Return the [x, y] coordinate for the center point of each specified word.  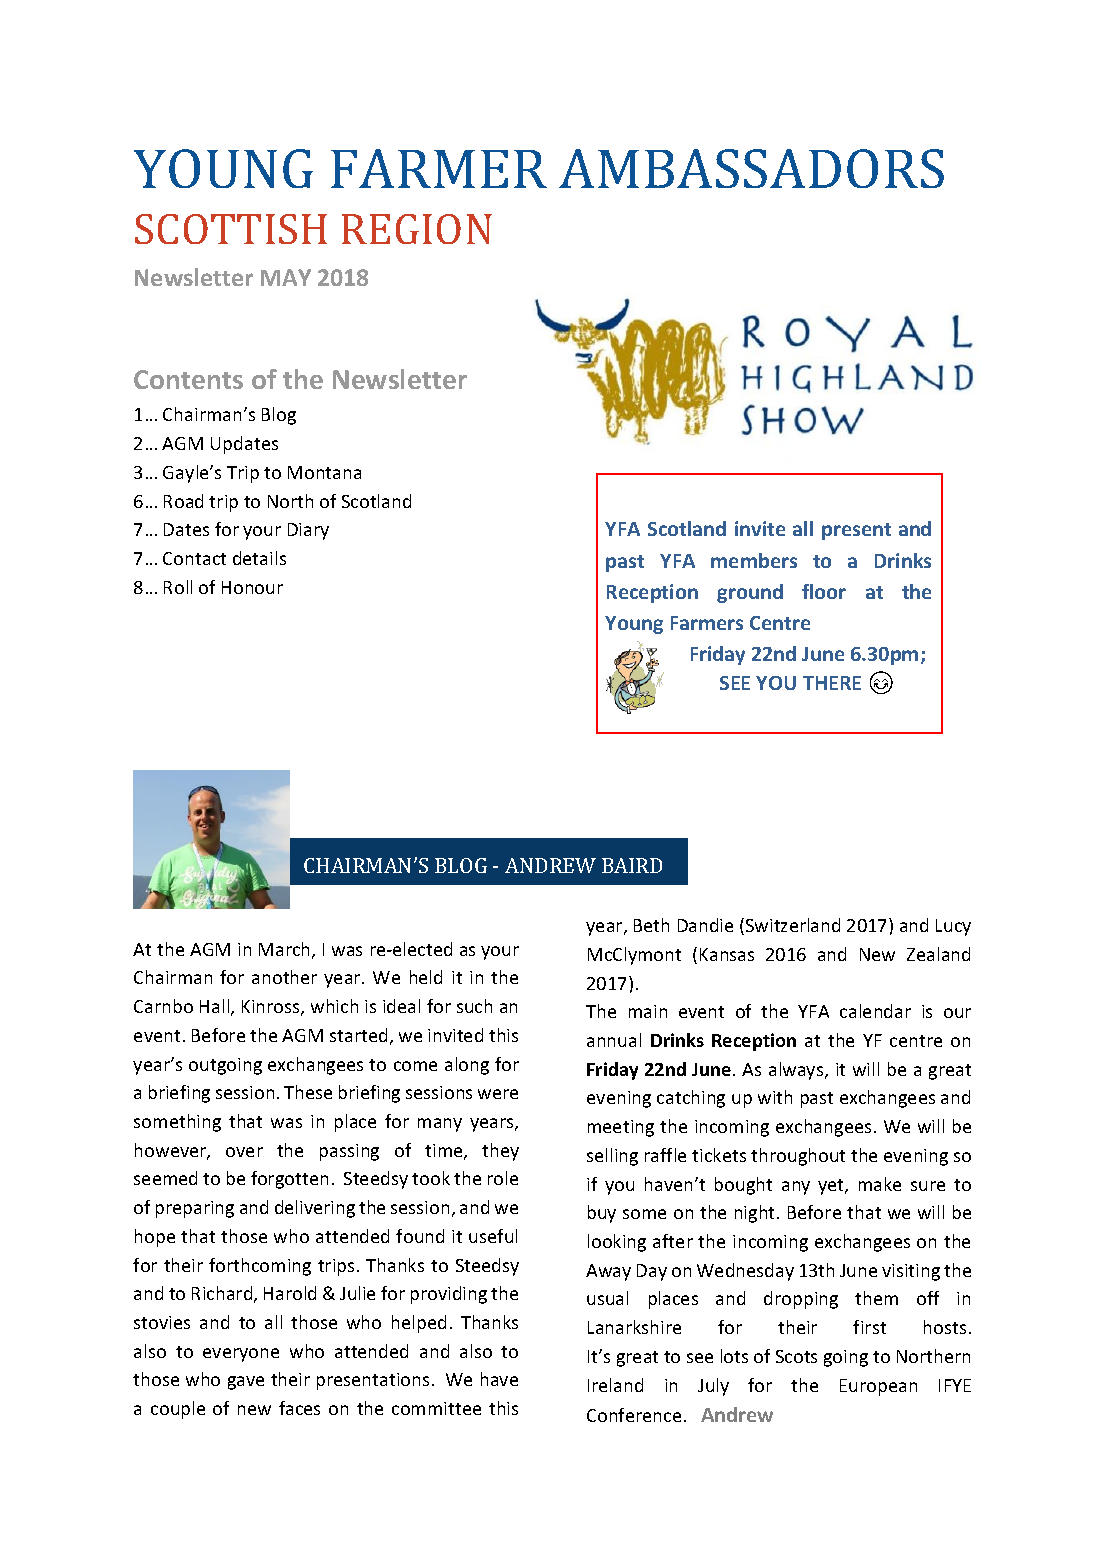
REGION [417, 229]
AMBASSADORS [751, 168]
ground [750, 593]
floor [824, 591]
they [500, 1152]
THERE [832, 683]
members [754, 560]
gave [246, 1383]
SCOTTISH [231, 229]
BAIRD [632, 865]
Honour [252, 587]
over [244, 1152]
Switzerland [793, 925]
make [880, 1184]
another [284, 977]
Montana [324, 472]
